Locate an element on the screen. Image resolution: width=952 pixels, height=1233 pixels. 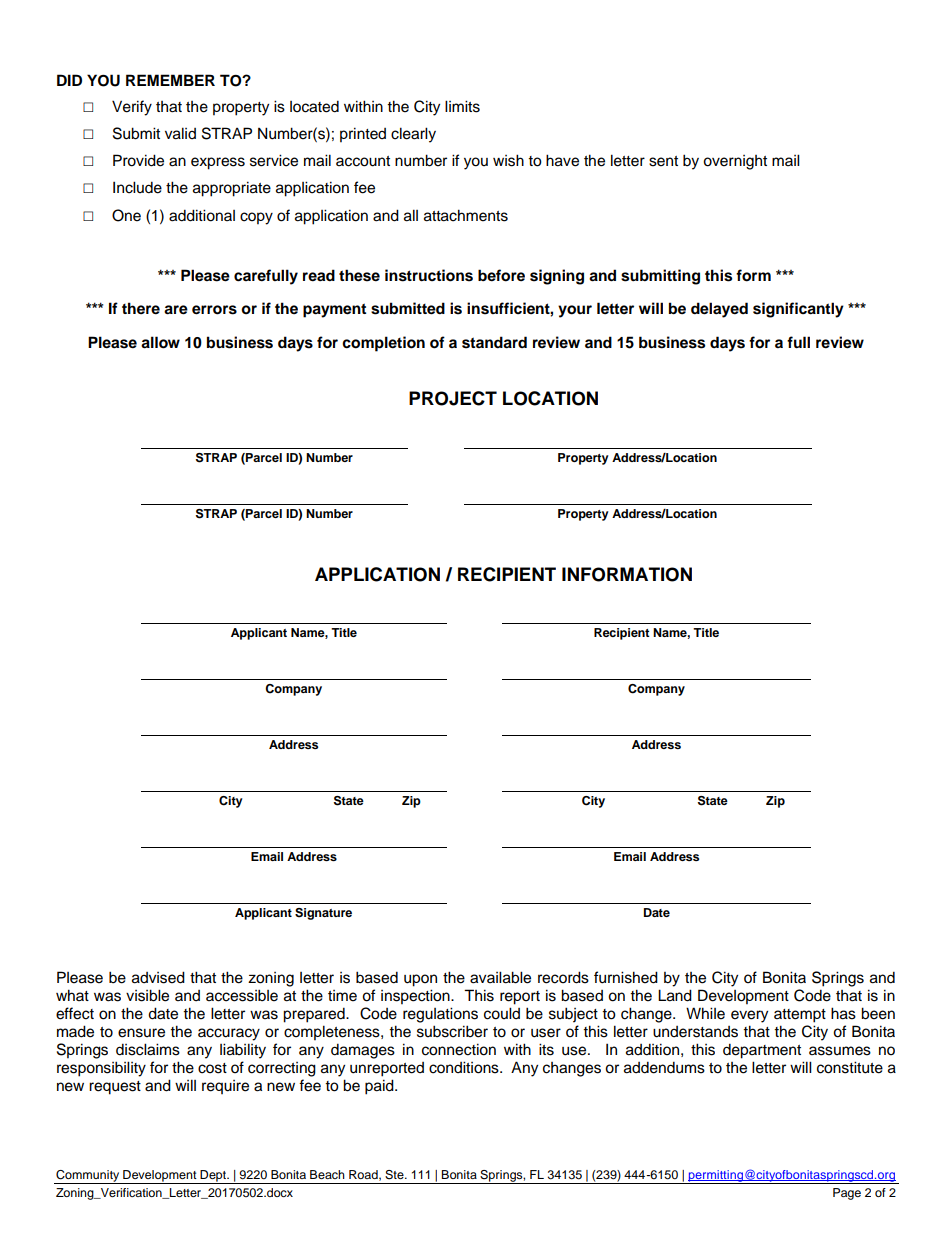
significantly is located at coordinates (798, 310).
